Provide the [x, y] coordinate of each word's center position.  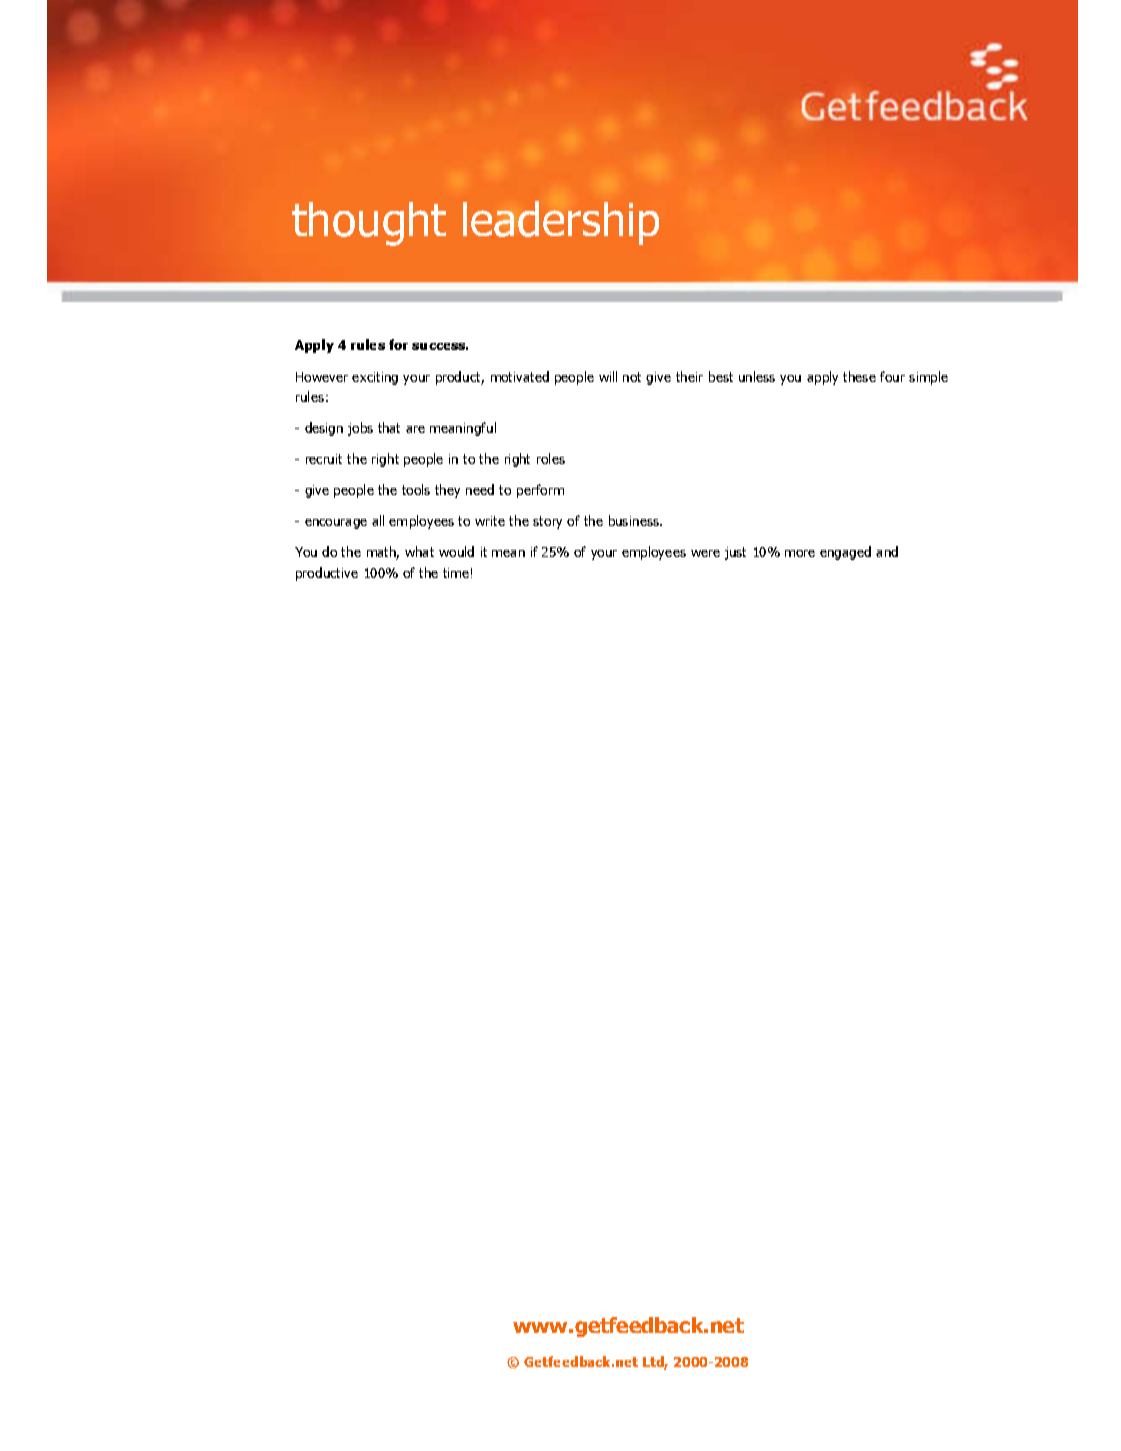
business [635, 520]
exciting [375, 378]
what [419, 551]
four [892, 376]
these [859, 376]
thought [369, 226]
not [632, 377]
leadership [561, 225]
